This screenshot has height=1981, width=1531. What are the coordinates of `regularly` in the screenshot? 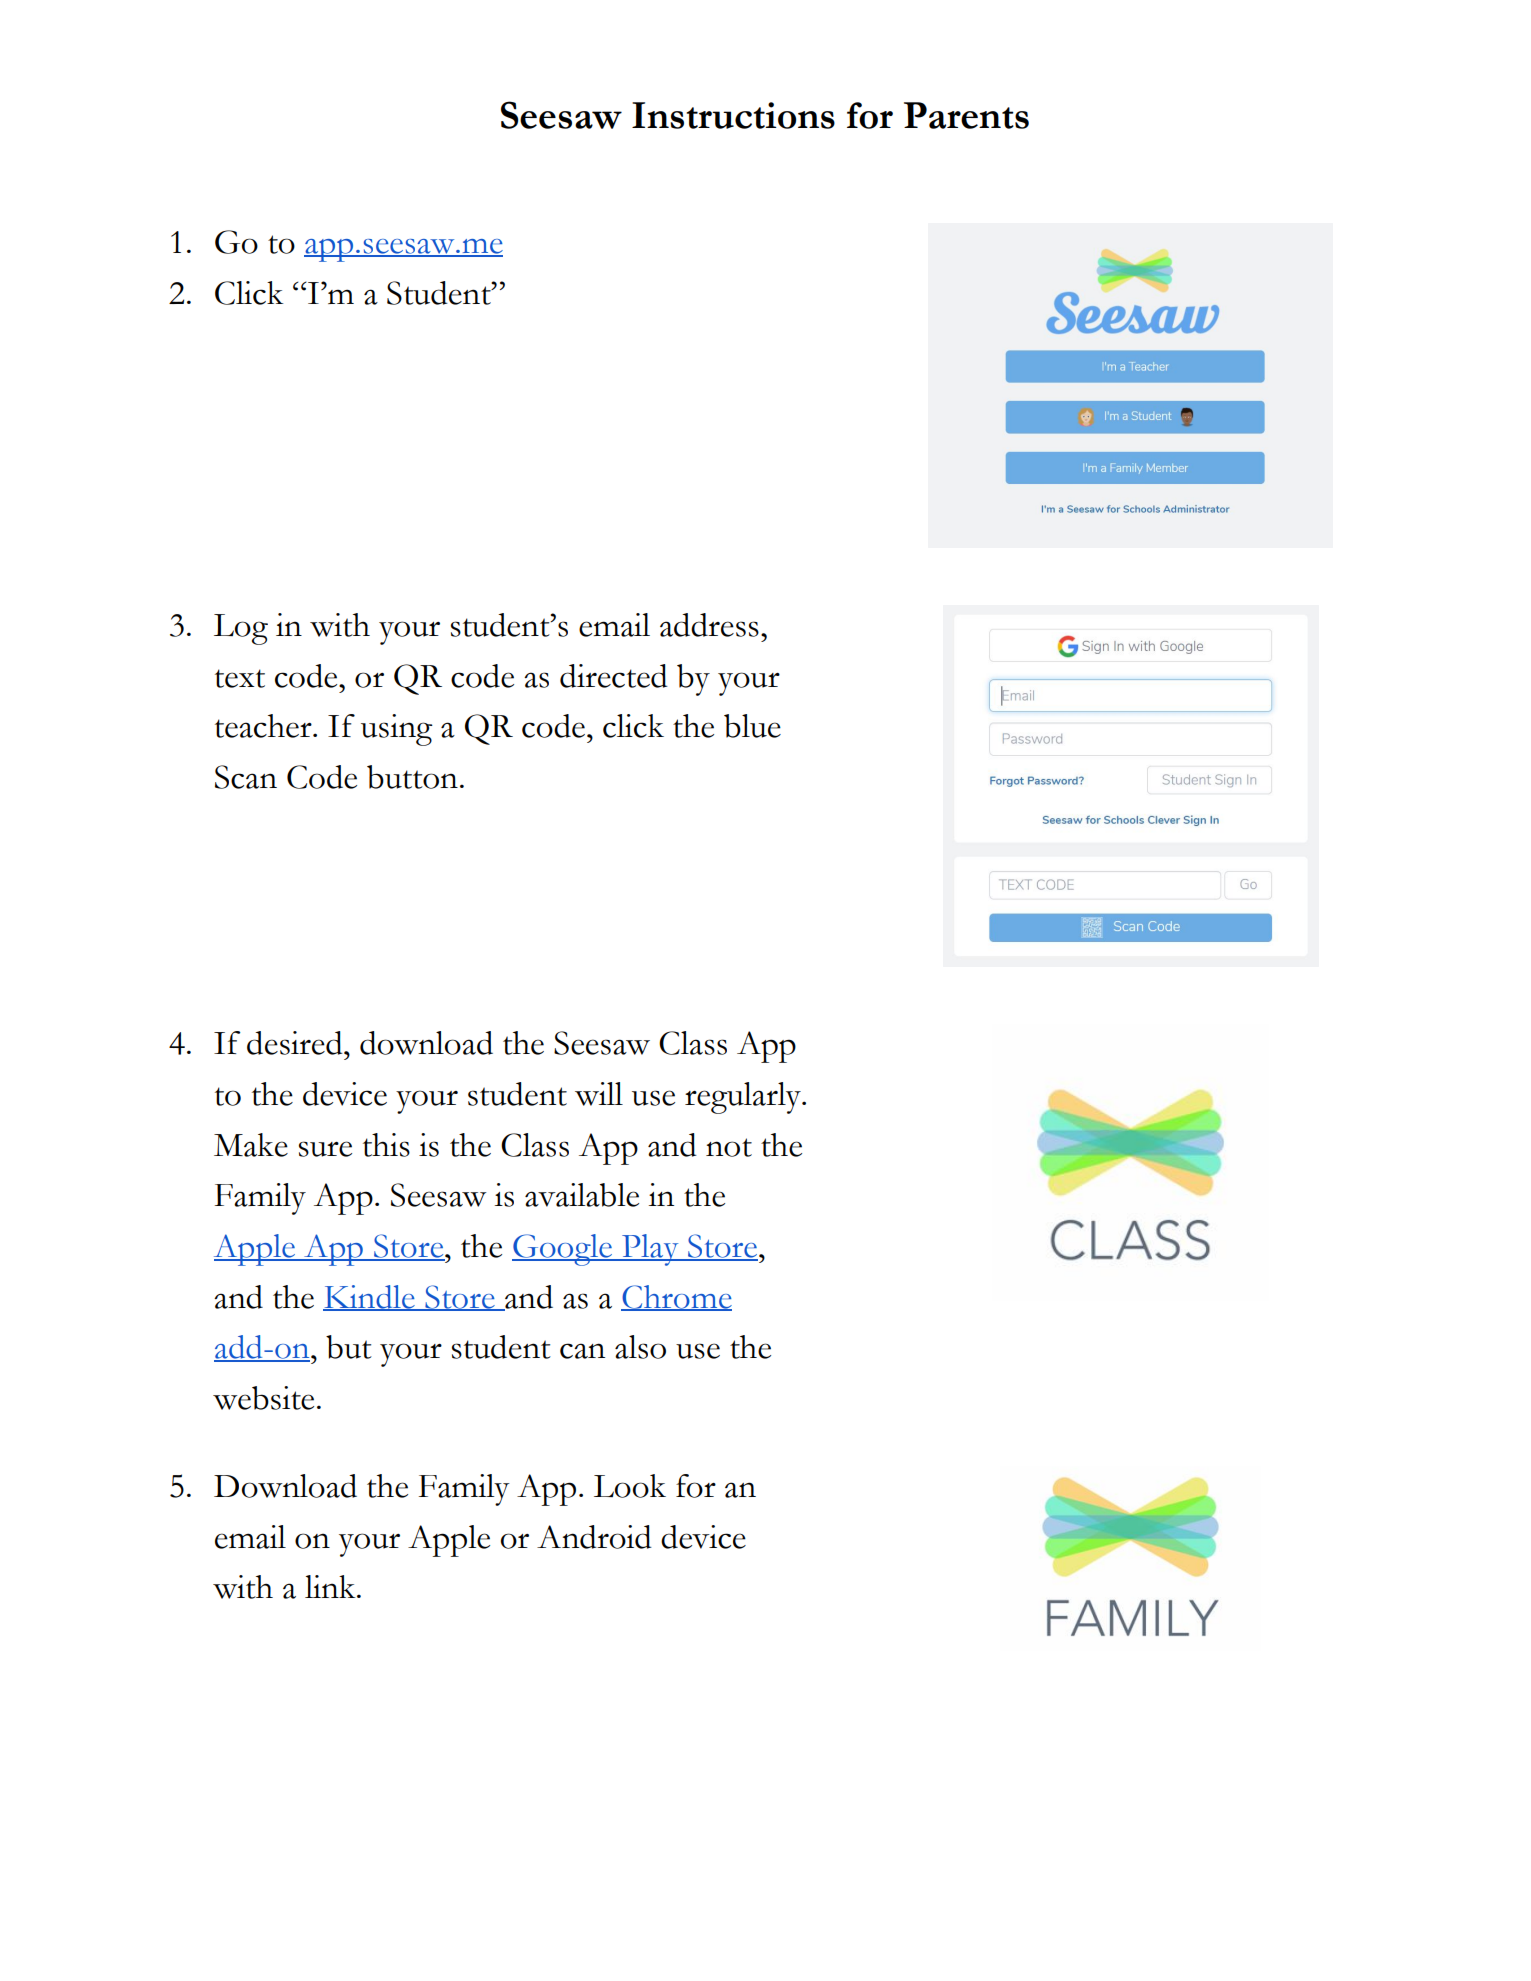 It's located at (744, 1098).
